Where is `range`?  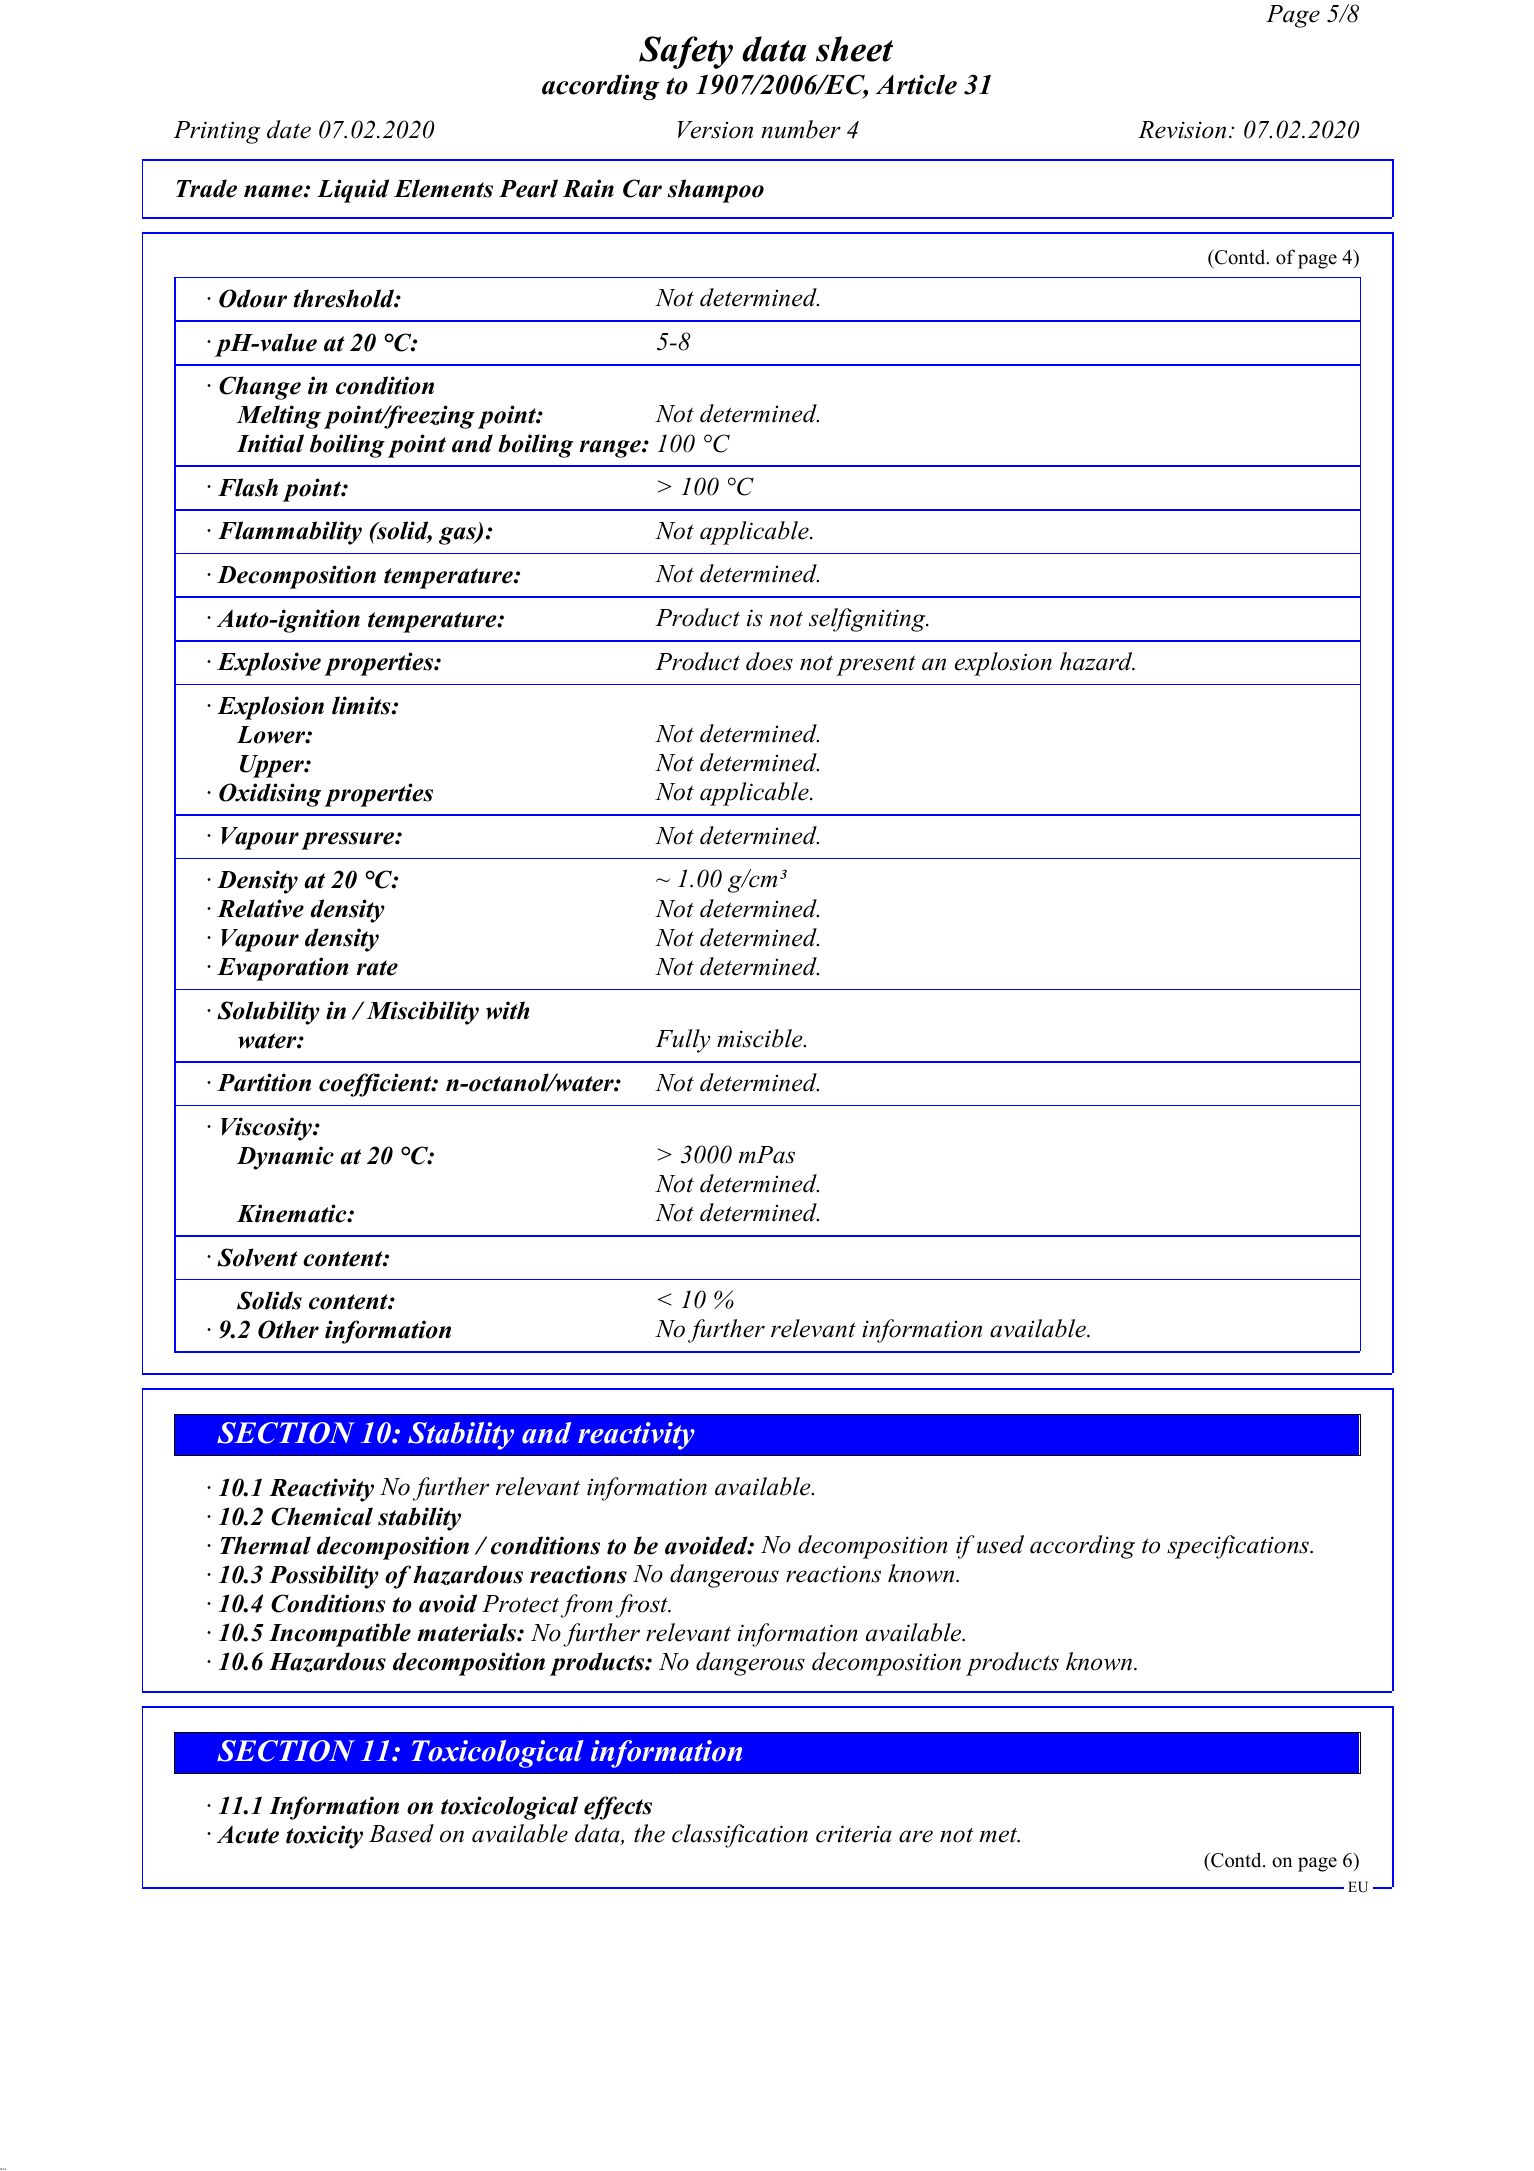
range is located at coordinates (611, 449).
